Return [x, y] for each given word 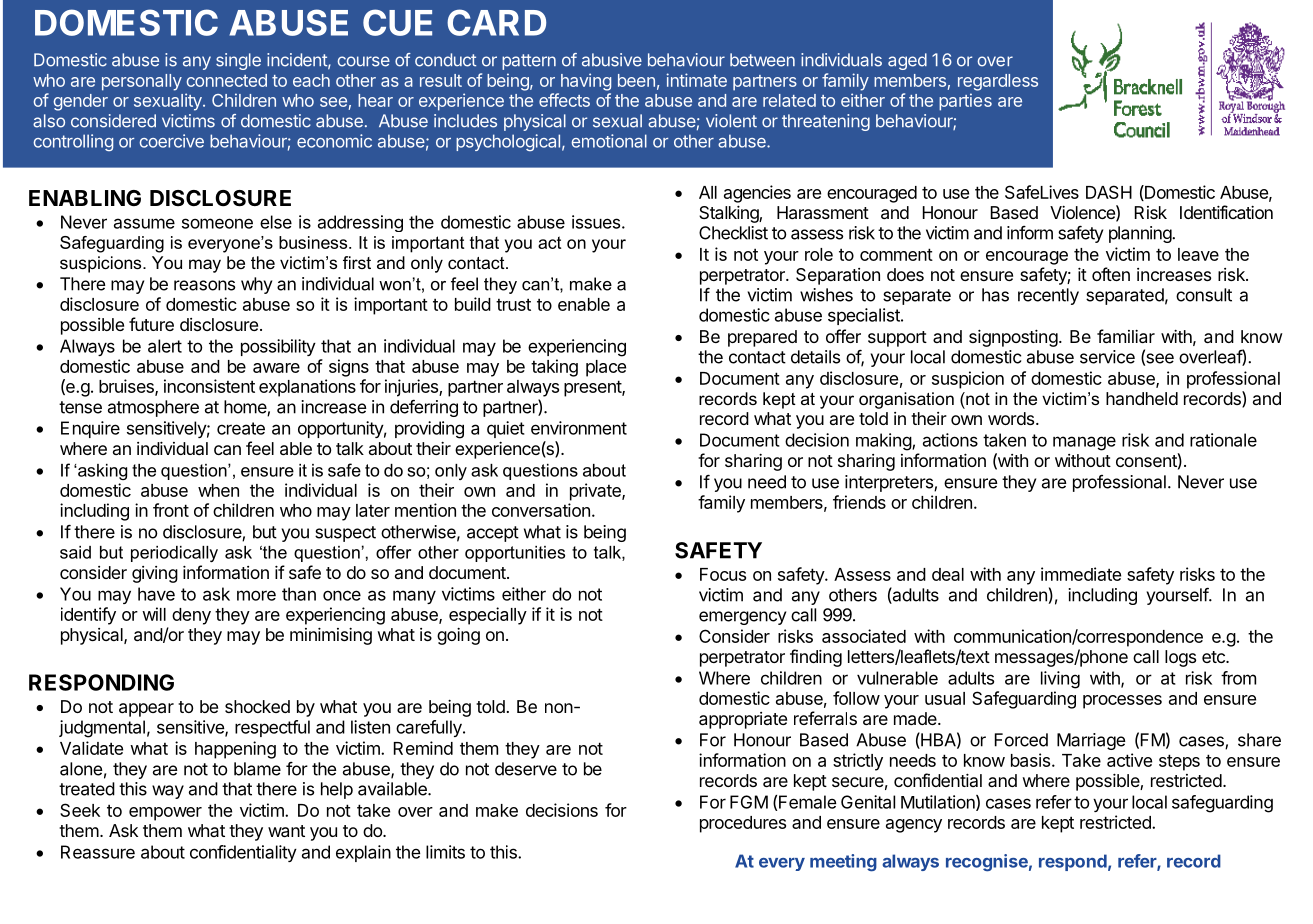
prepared [762, 338]
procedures [743, 824]
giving [155, 574]
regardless [998, 82]
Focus [723, 574]
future [151, 324]
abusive [612, 60]
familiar [1126, 336]
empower [165, 814]
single [238, 61]
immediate [1081, 574]
